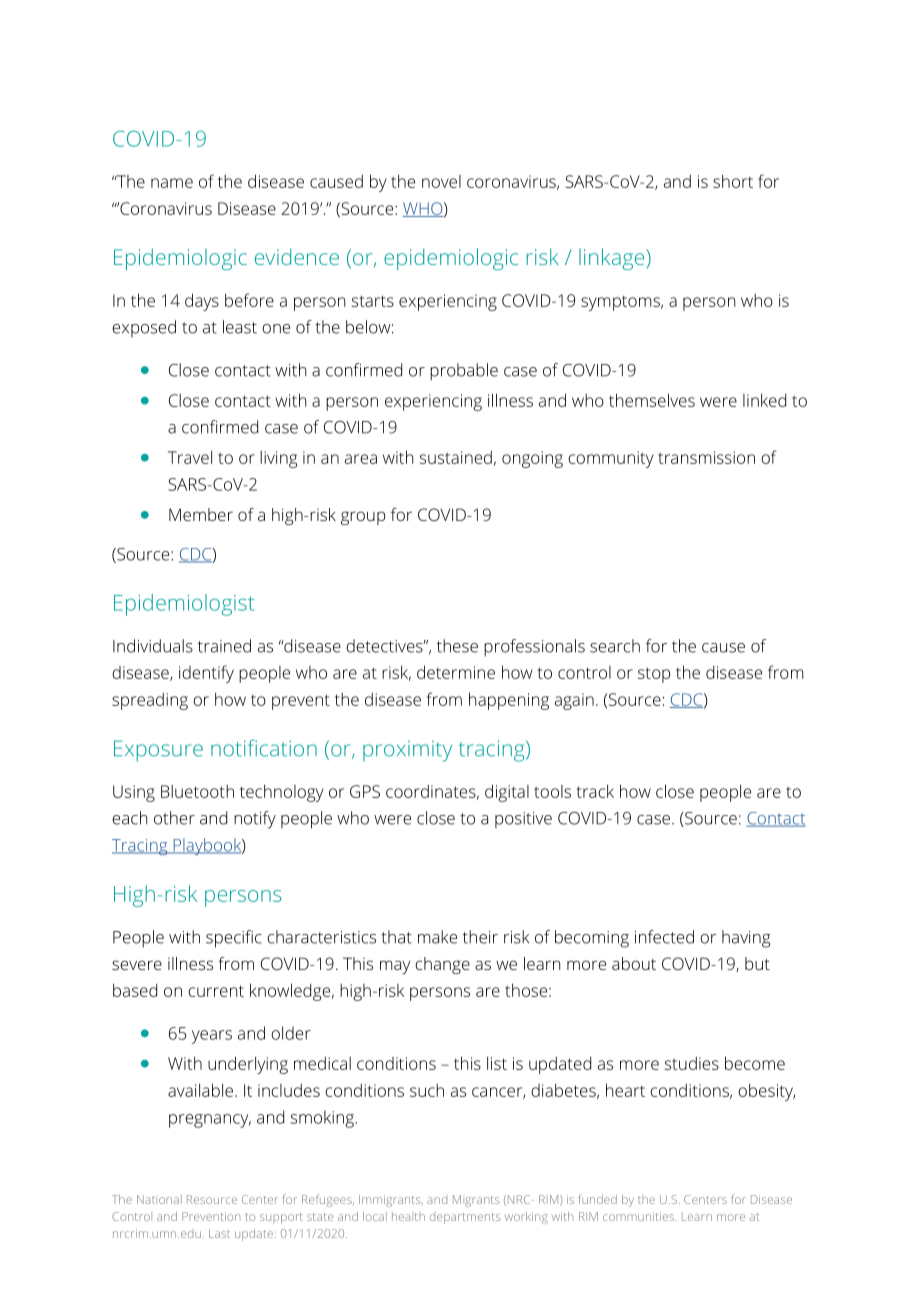  What do you see at coordinates (437, 937) in the document?
I see `make` at bounding box center [437, 937].
